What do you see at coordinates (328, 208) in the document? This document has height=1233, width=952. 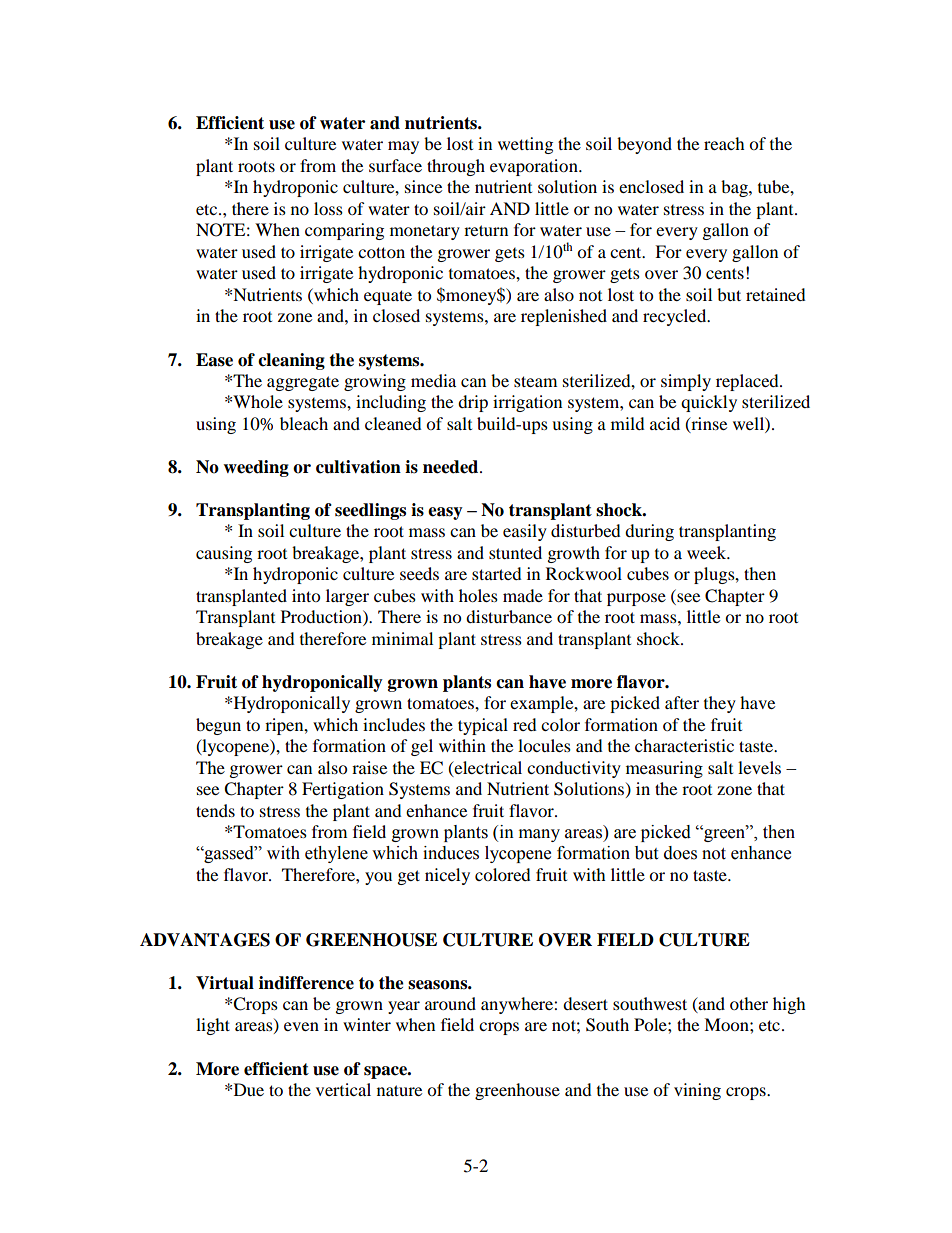 I see `loss` at bounding box center [328, 208].
